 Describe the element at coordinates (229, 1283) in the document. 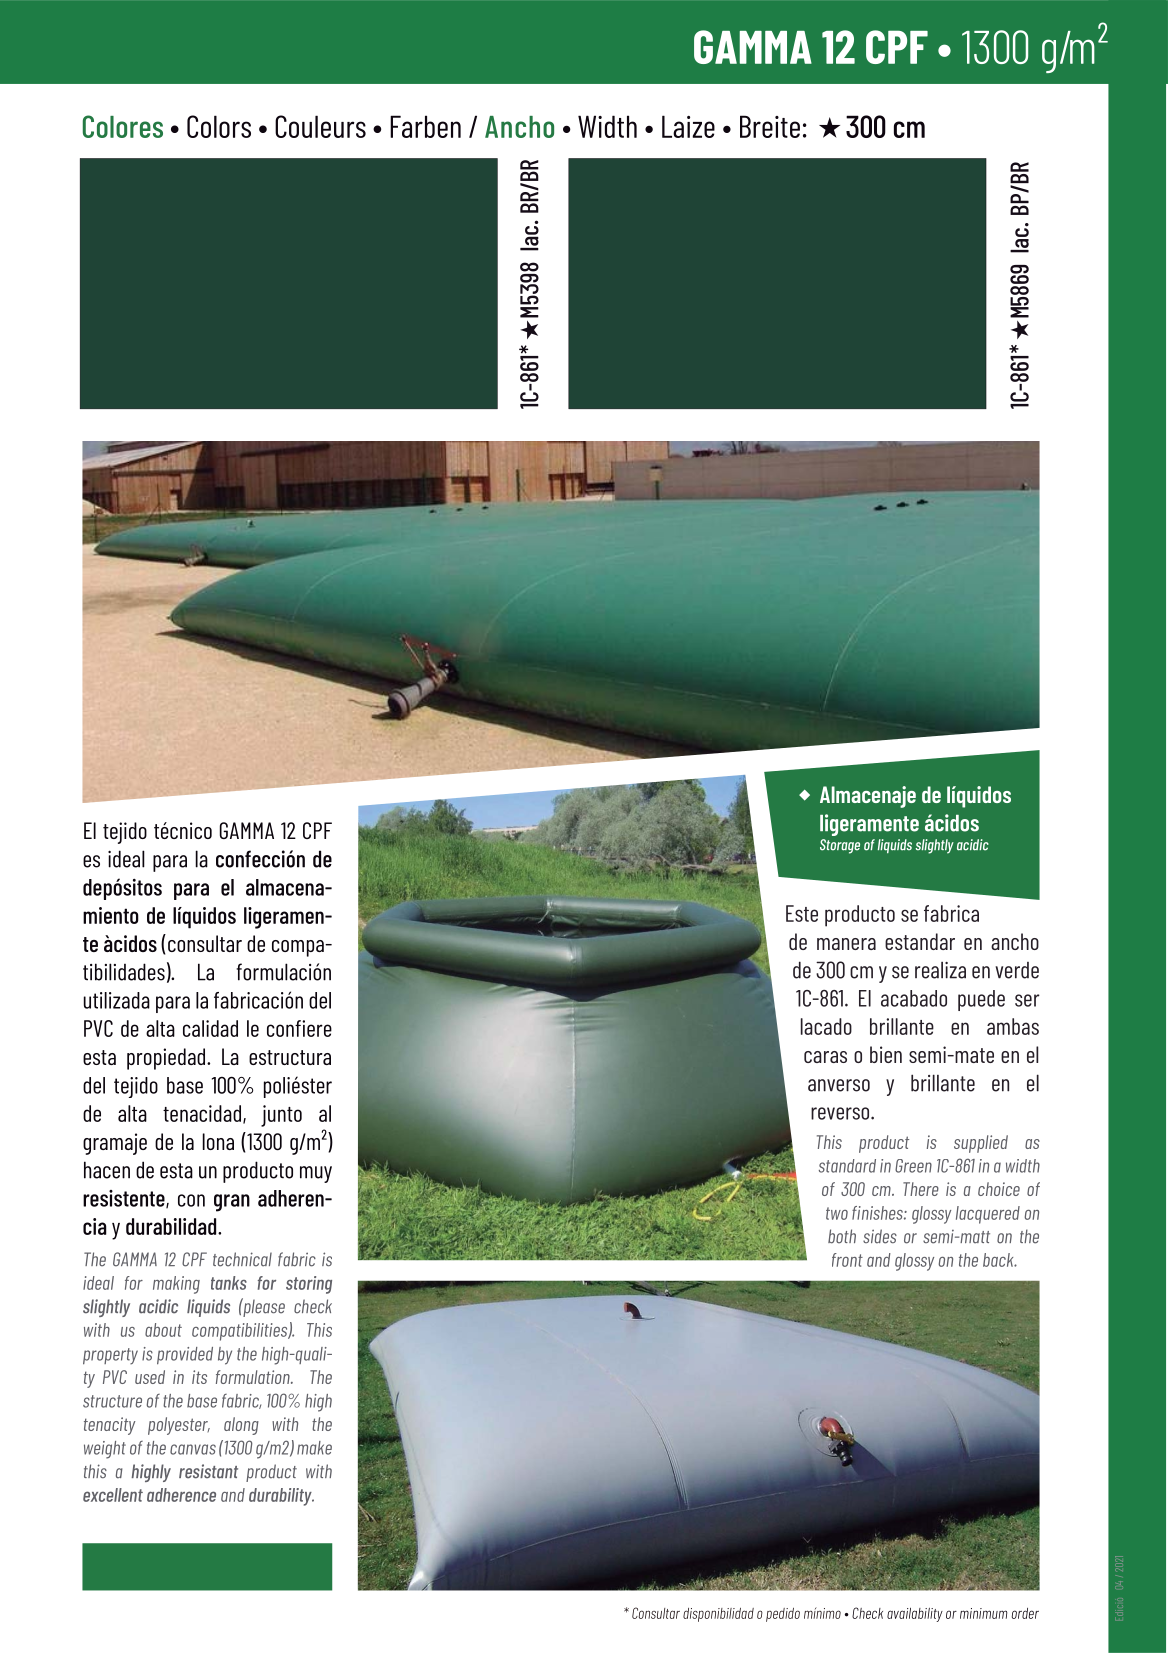

I see `tanks` at that location.
